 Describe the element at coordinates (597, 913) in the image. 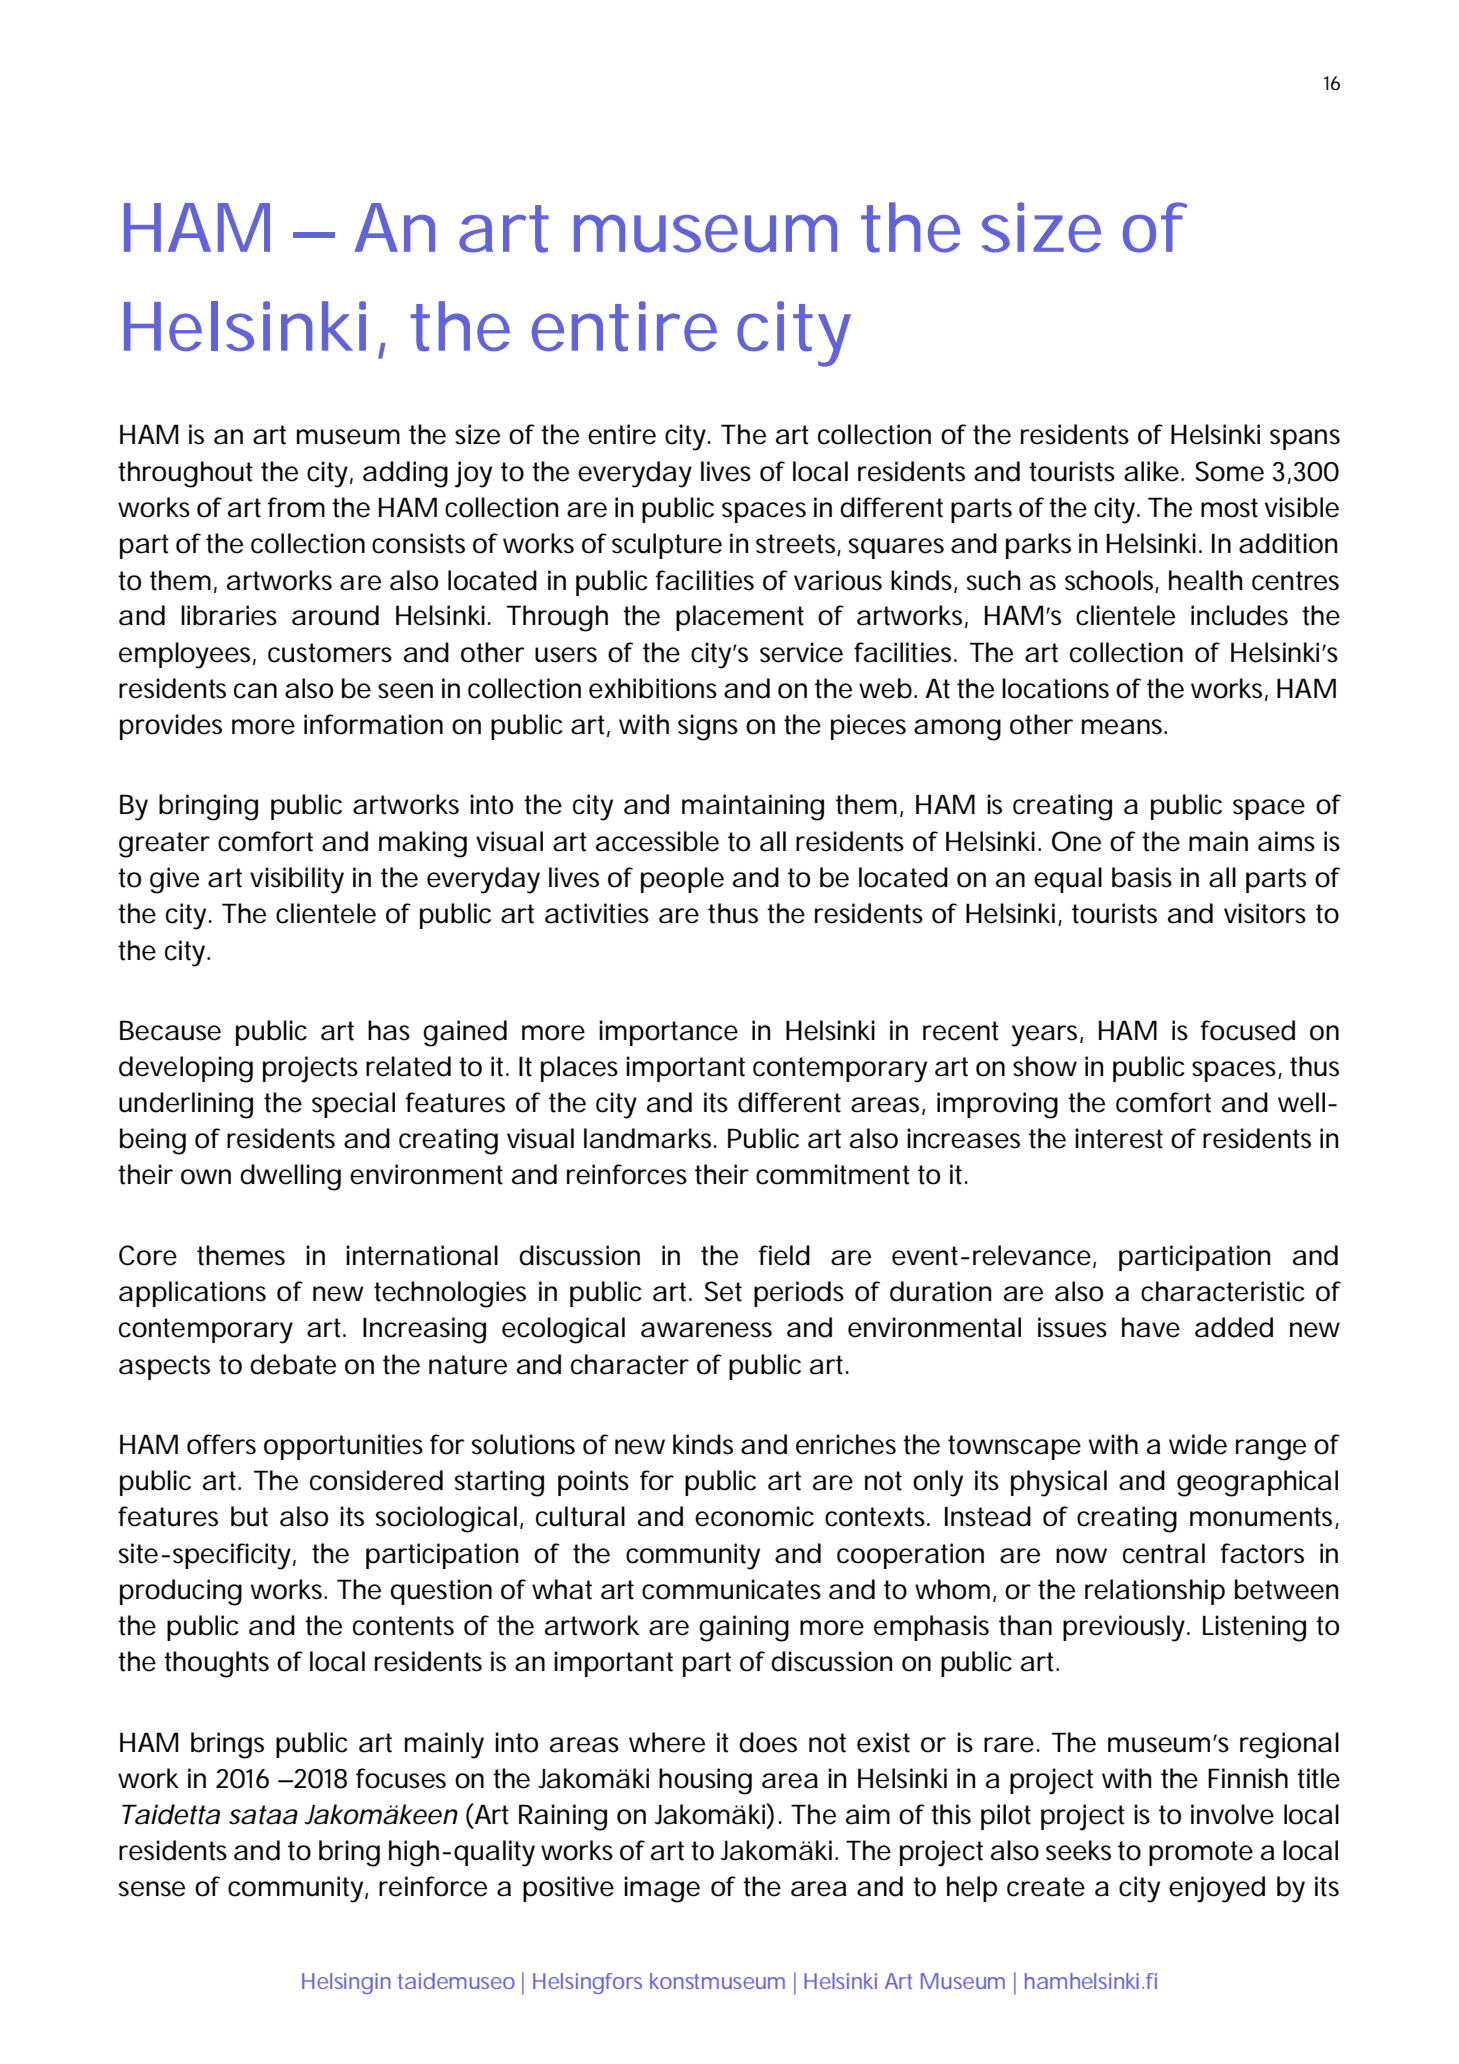

I see `activities` at that location.
